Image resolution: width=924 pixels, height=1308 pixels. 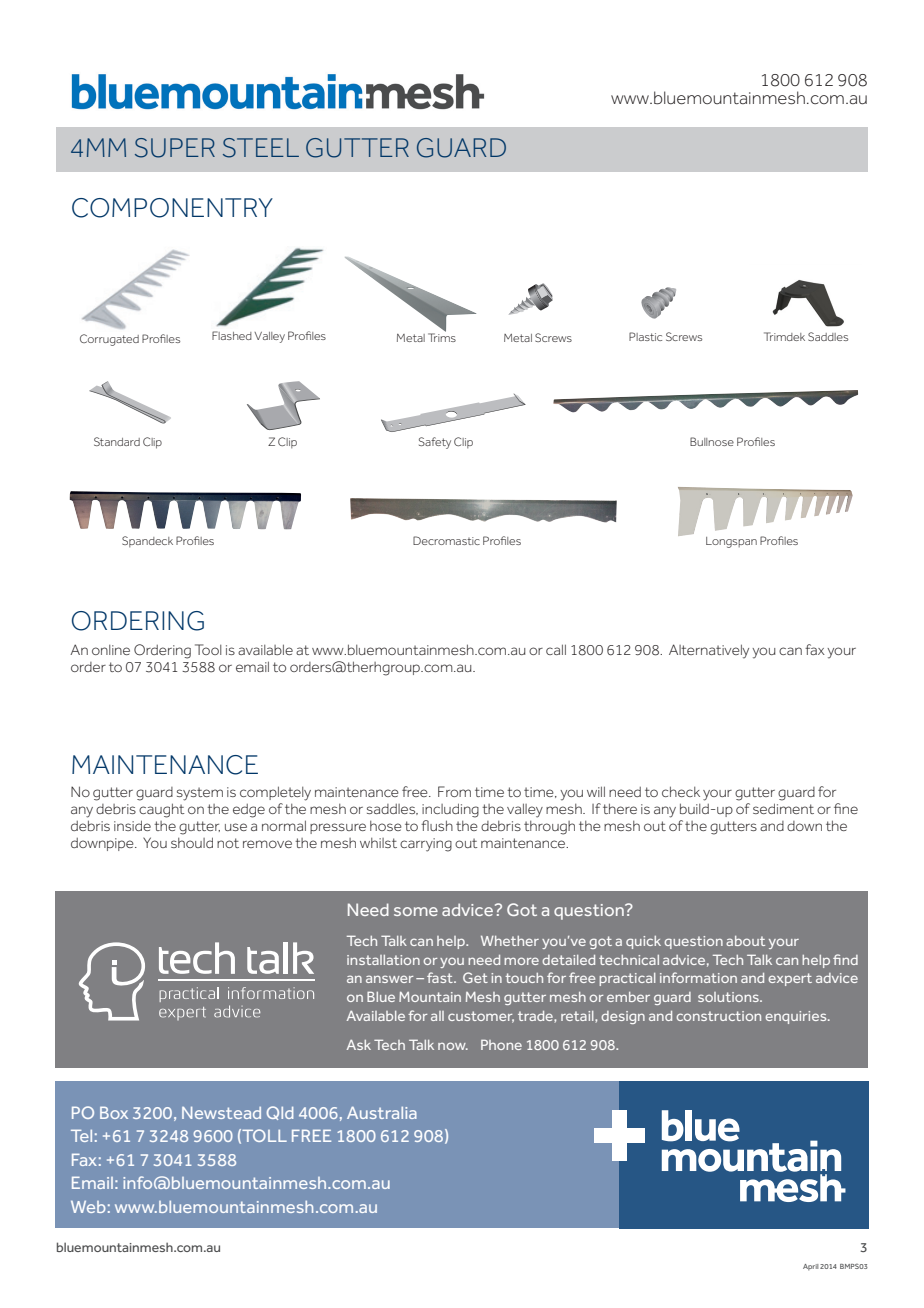 I want to click on Web, so click(x=88, y=1207).
